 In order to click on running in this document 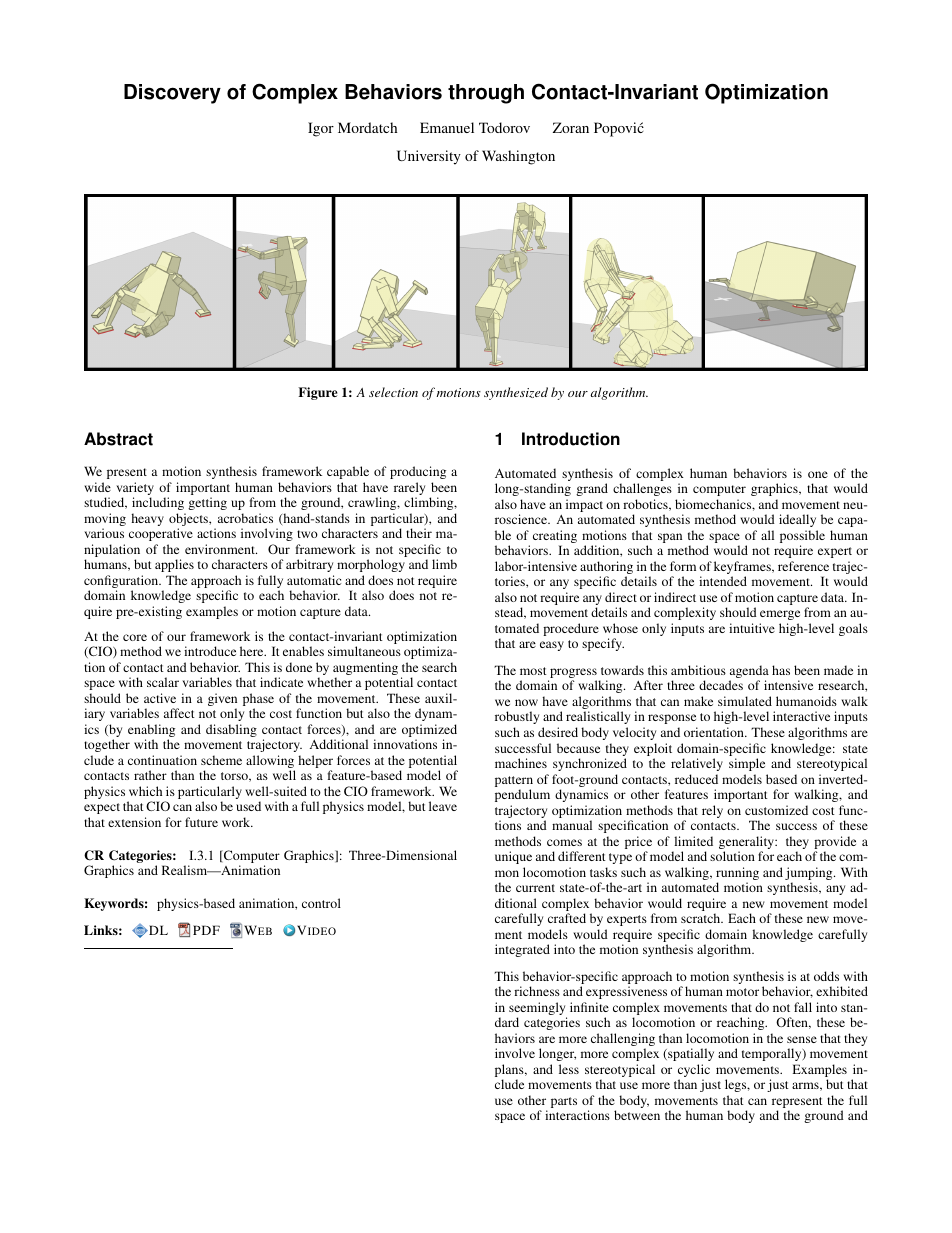, I will do `click(737, 875)`.
